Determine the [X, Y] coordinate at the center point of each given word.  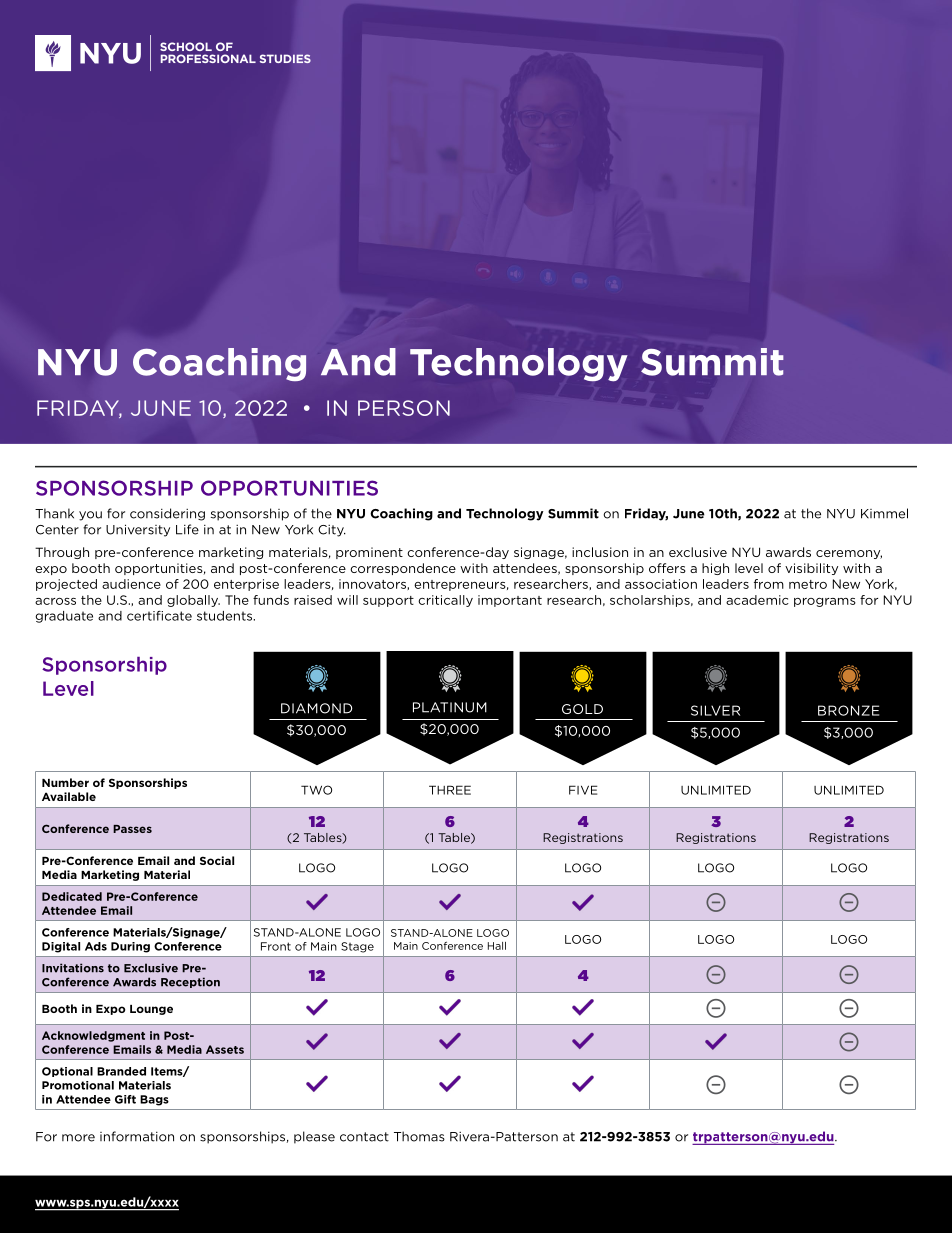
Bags [154, 1100]
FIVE [583, 790]
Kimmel [884, 513]
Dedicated [72, 896]
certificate [159, 616]
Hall [497, 946]
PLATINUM [450, 707]
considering [167, 514]
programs [825, 602]
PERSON [404, 408]
